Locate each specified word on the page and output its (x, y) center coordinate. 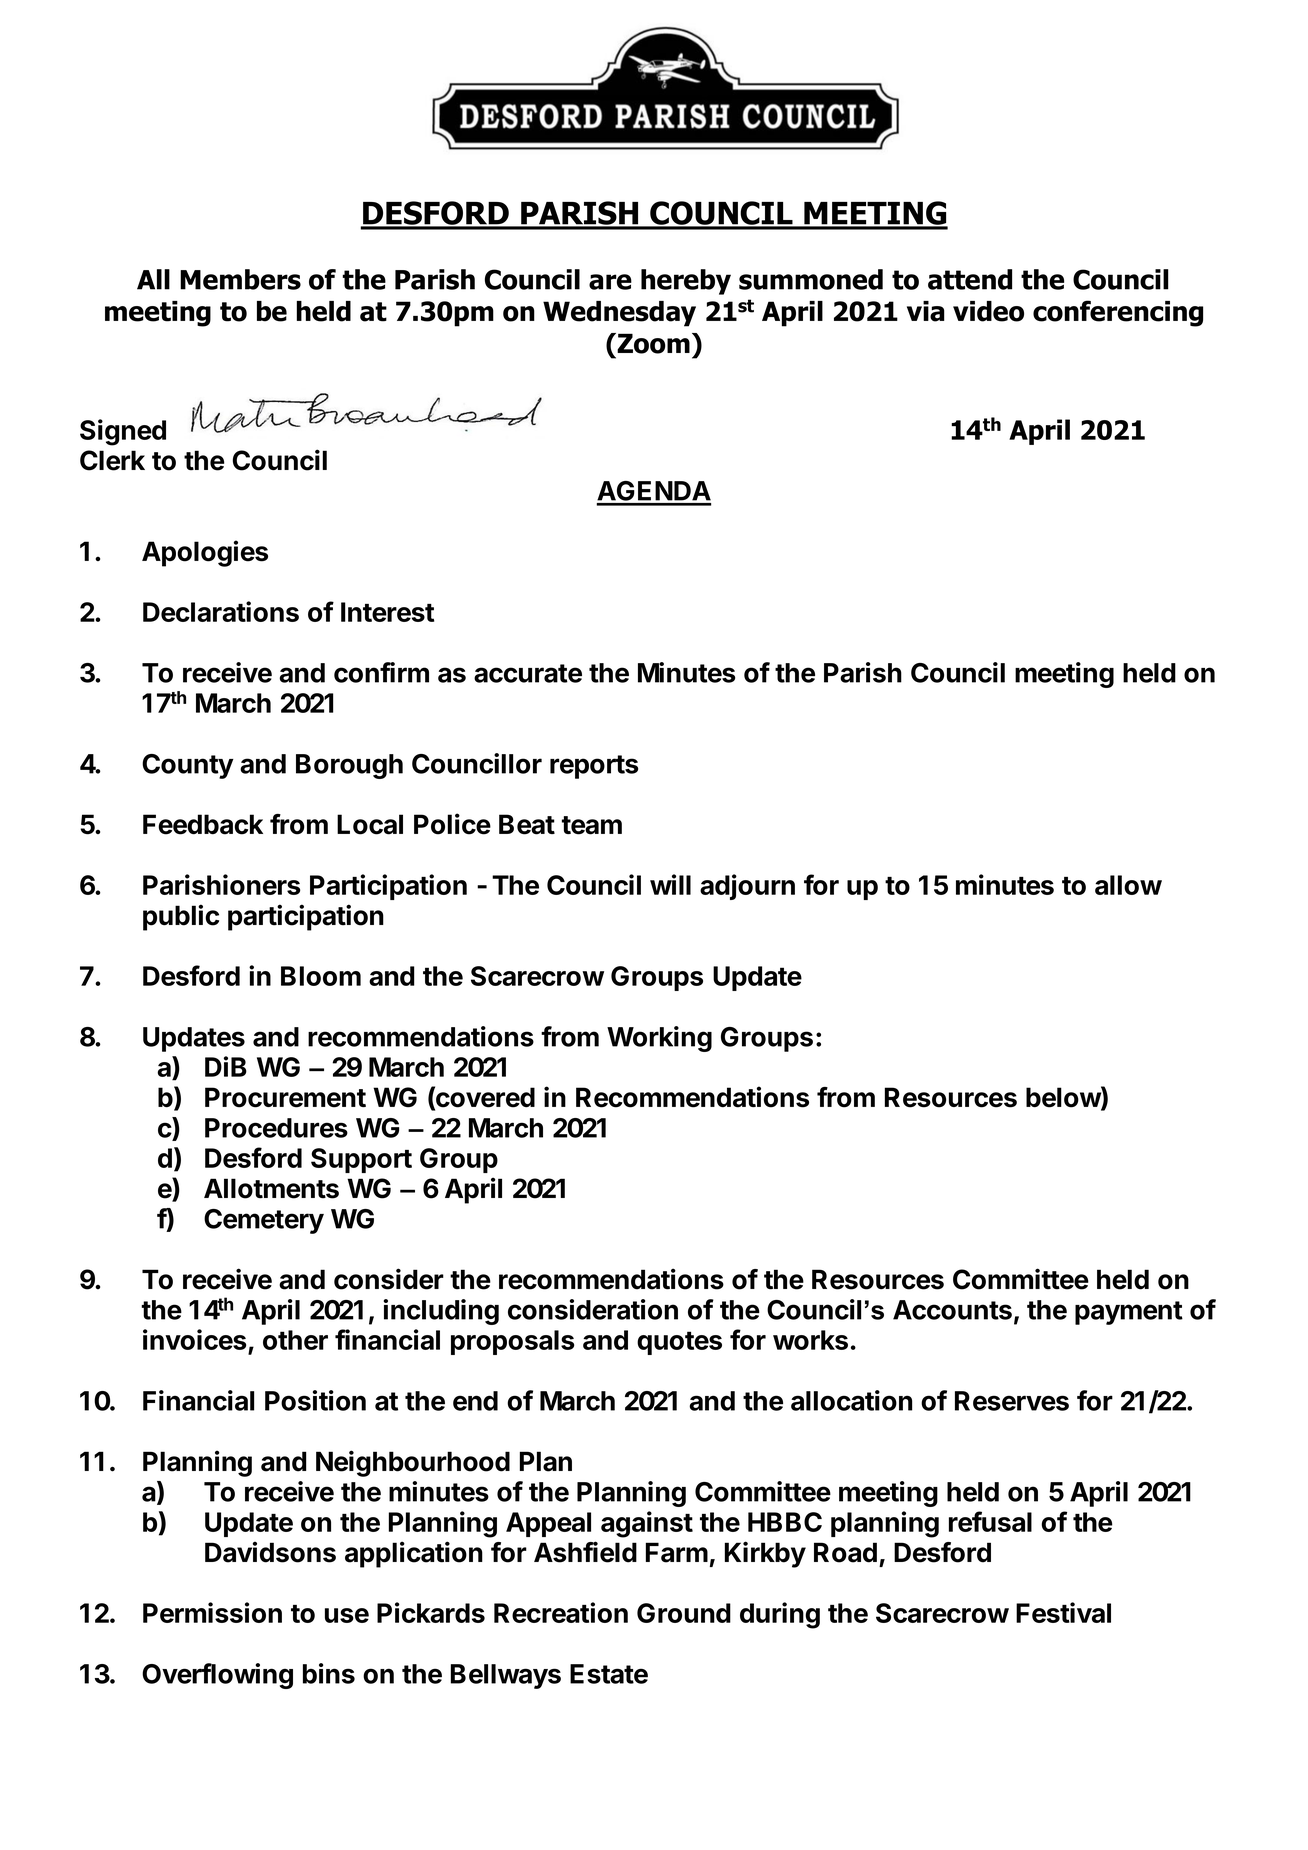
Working (659, 1039)
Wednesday (619, 314)
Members (240, 279)
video (988, 311)
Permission (212, 1612)
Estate (609, 1674)
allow (1128, 885)
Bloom (321, 976)
